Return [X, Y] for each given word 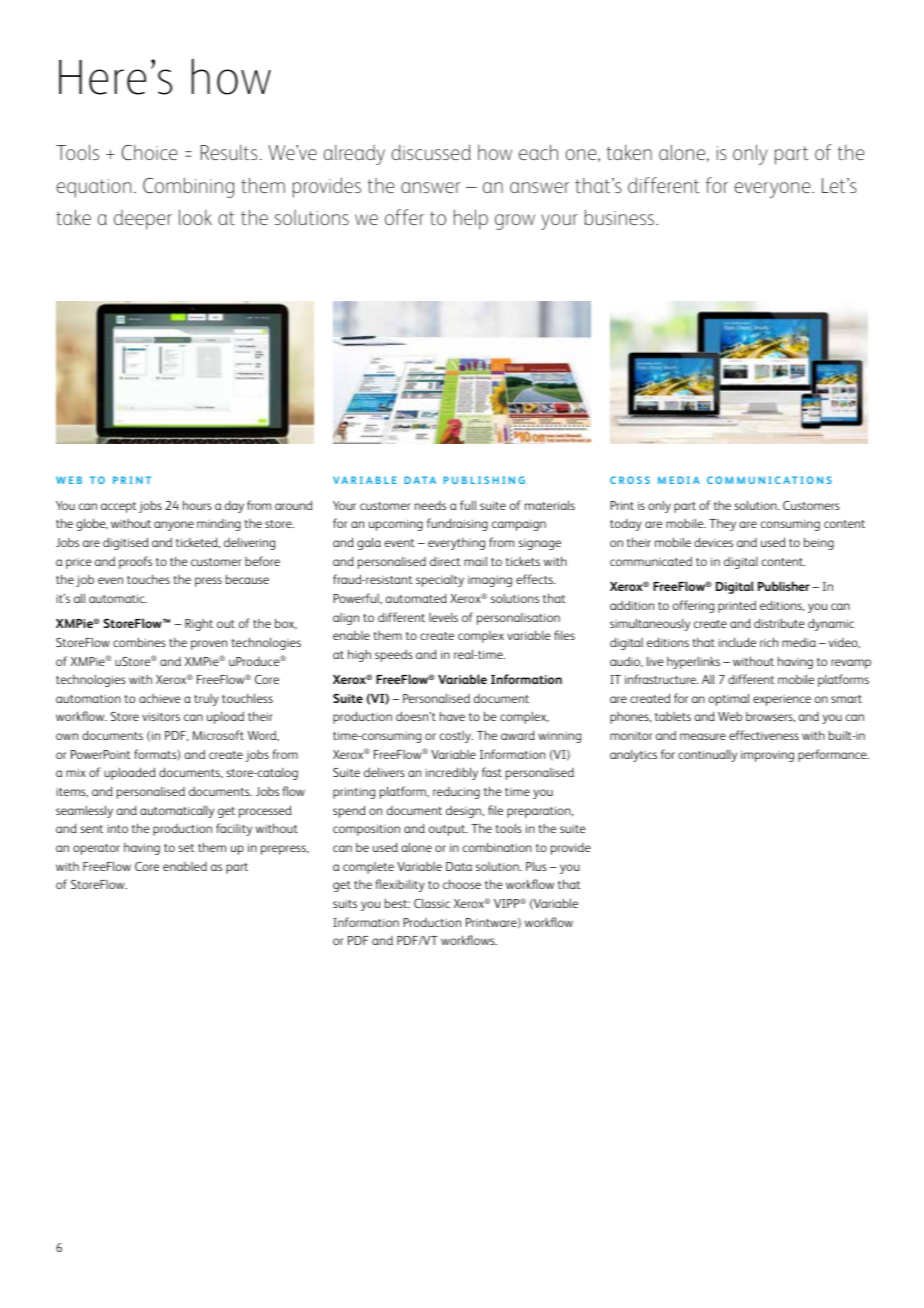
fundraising [457, 524]
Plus [536, 866]
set [187, 848]
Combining [188, 187]
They [722, 525]
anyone [174, 526]
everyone [774, 190]
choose [462, 884]
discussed [431, 152]
